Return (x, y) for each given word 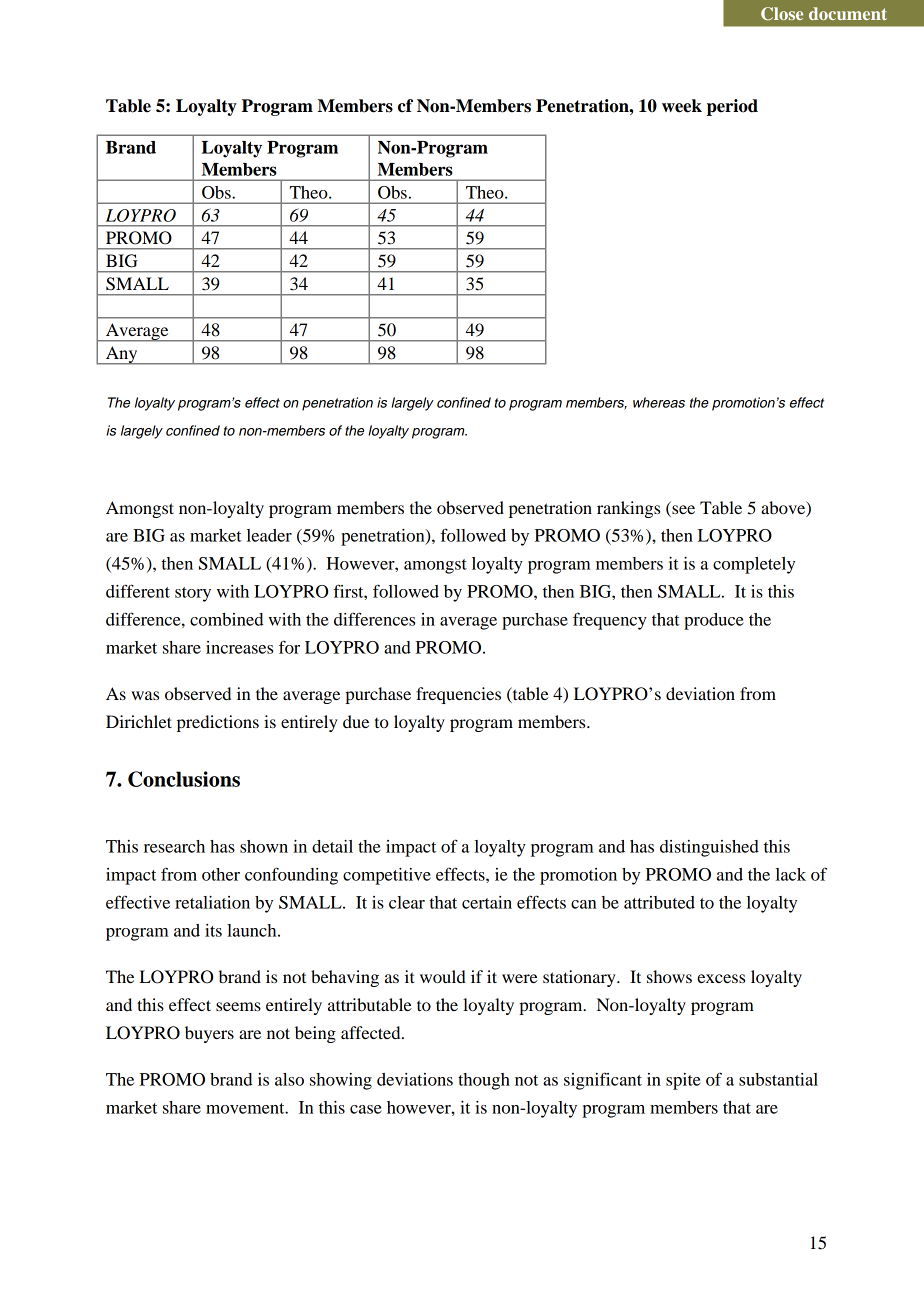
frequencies (458, 695)
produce (714, 621)
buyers (209, 1034)
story (193, 594)
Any (122, 355)
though (484, 1081)
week (682, 106)
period (732, 107)
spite (683, 1081)
